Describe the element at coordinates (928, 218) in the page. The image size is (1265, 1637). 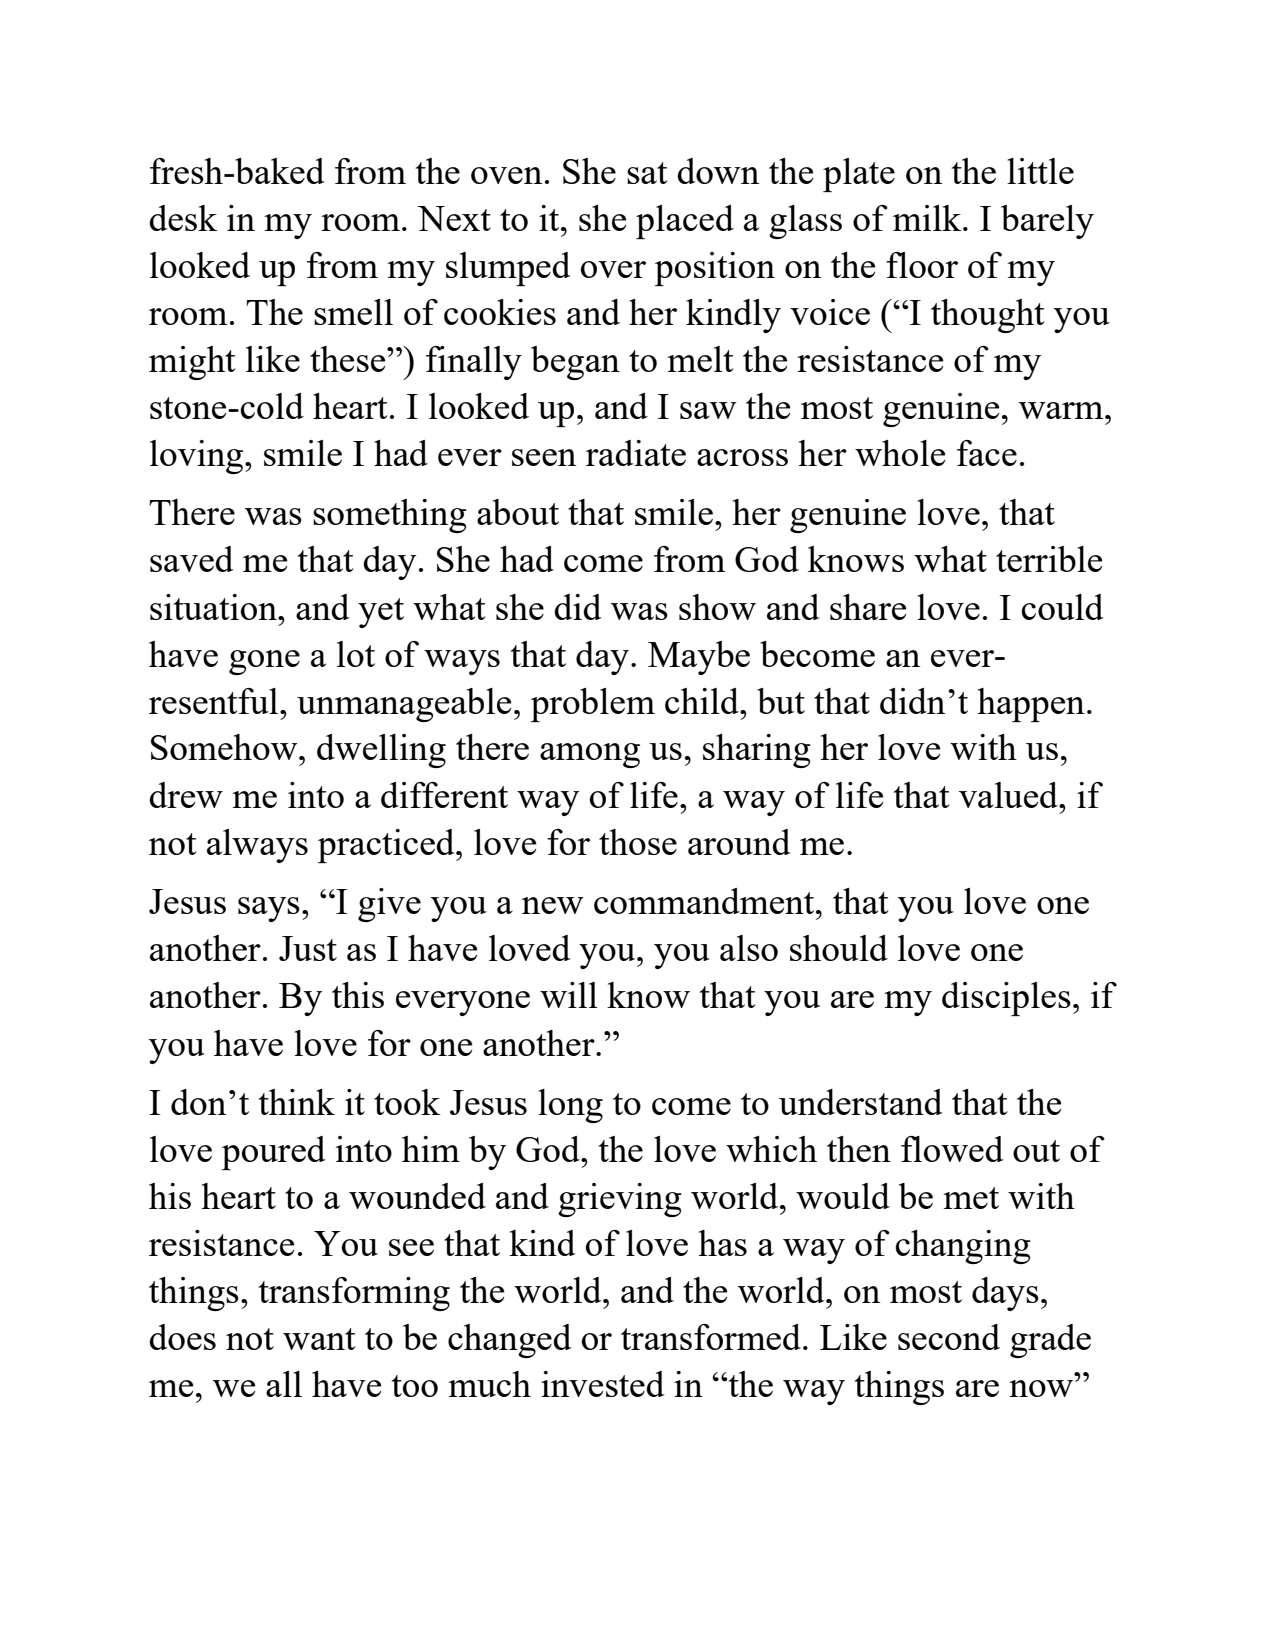
I see `milk` at that location.
